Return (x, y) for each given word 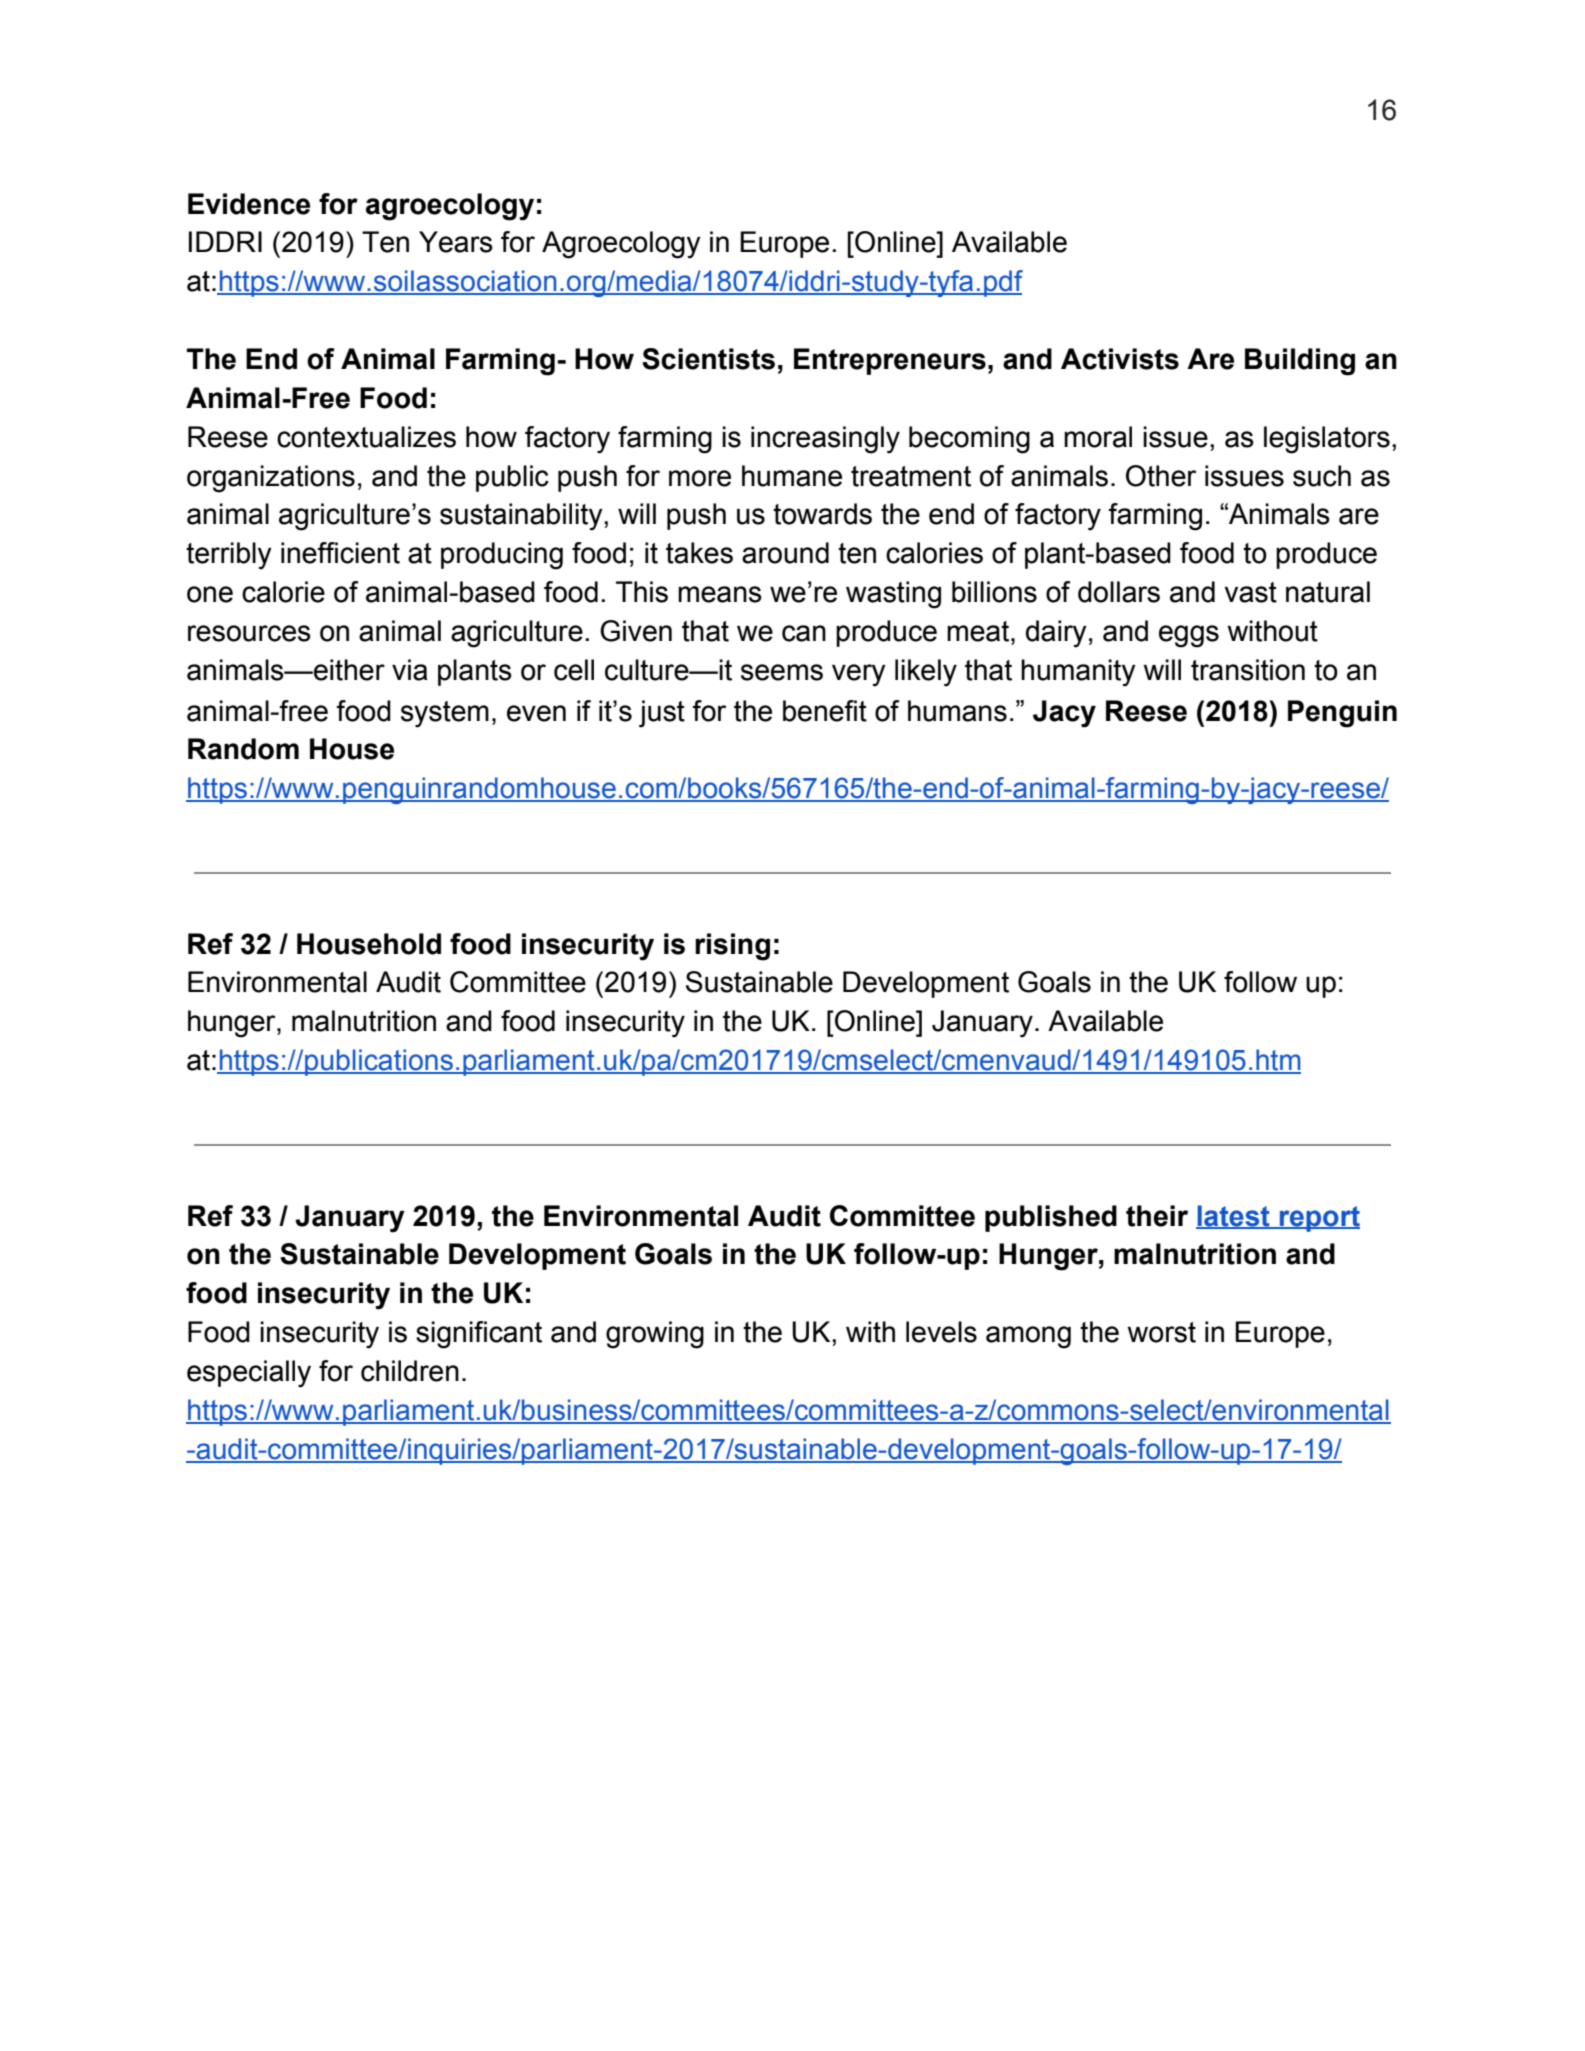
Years (456, 242)
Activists (1120, 359)
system (445, 714)
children (410, 1371)
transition (1248, 670)
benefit (825, 711)
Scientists (708, 359)
